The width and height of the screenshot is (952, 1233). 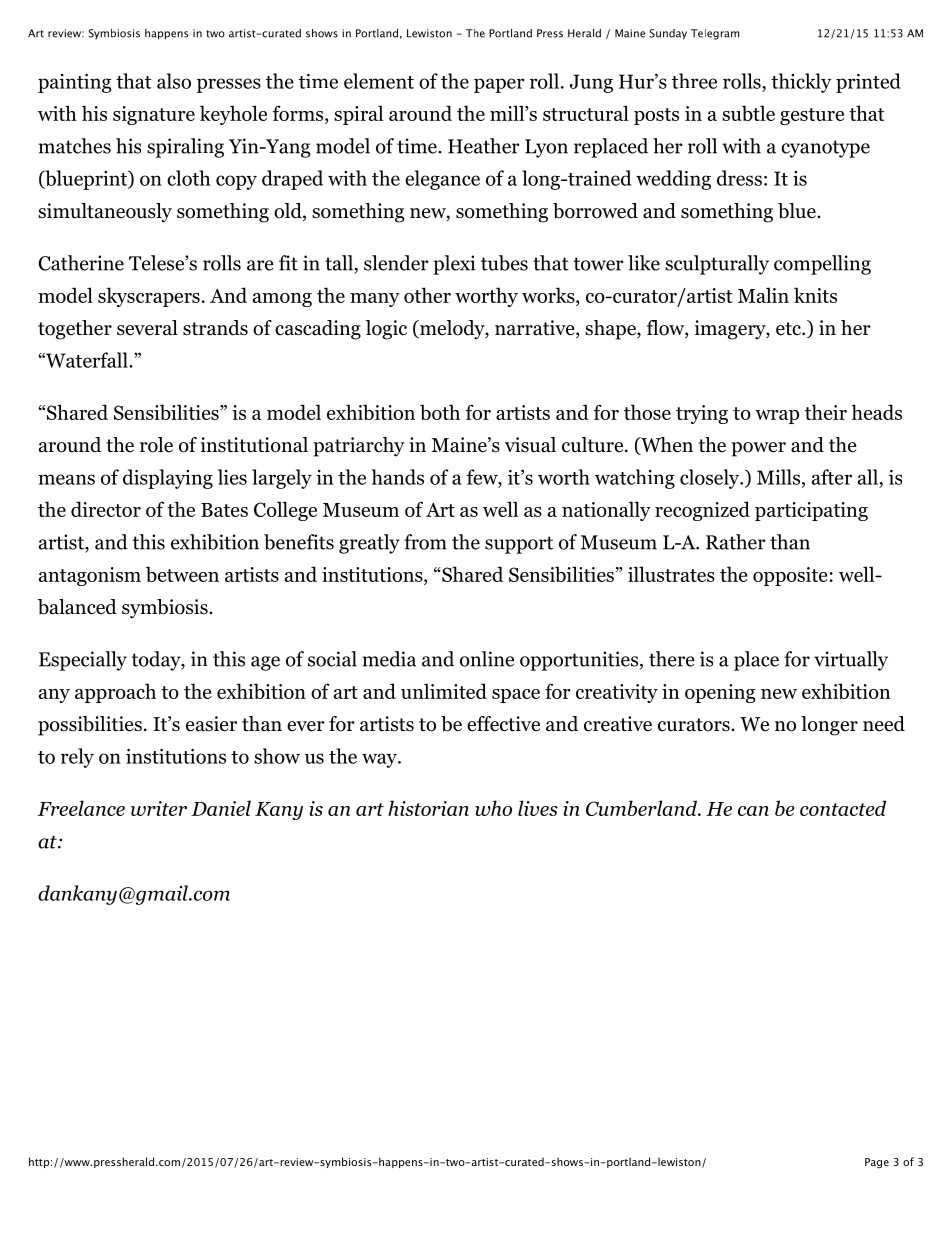 What do you see at coordinates (174, 81) in the screenshot?
I see `also` at bounding box center [174, 81].
